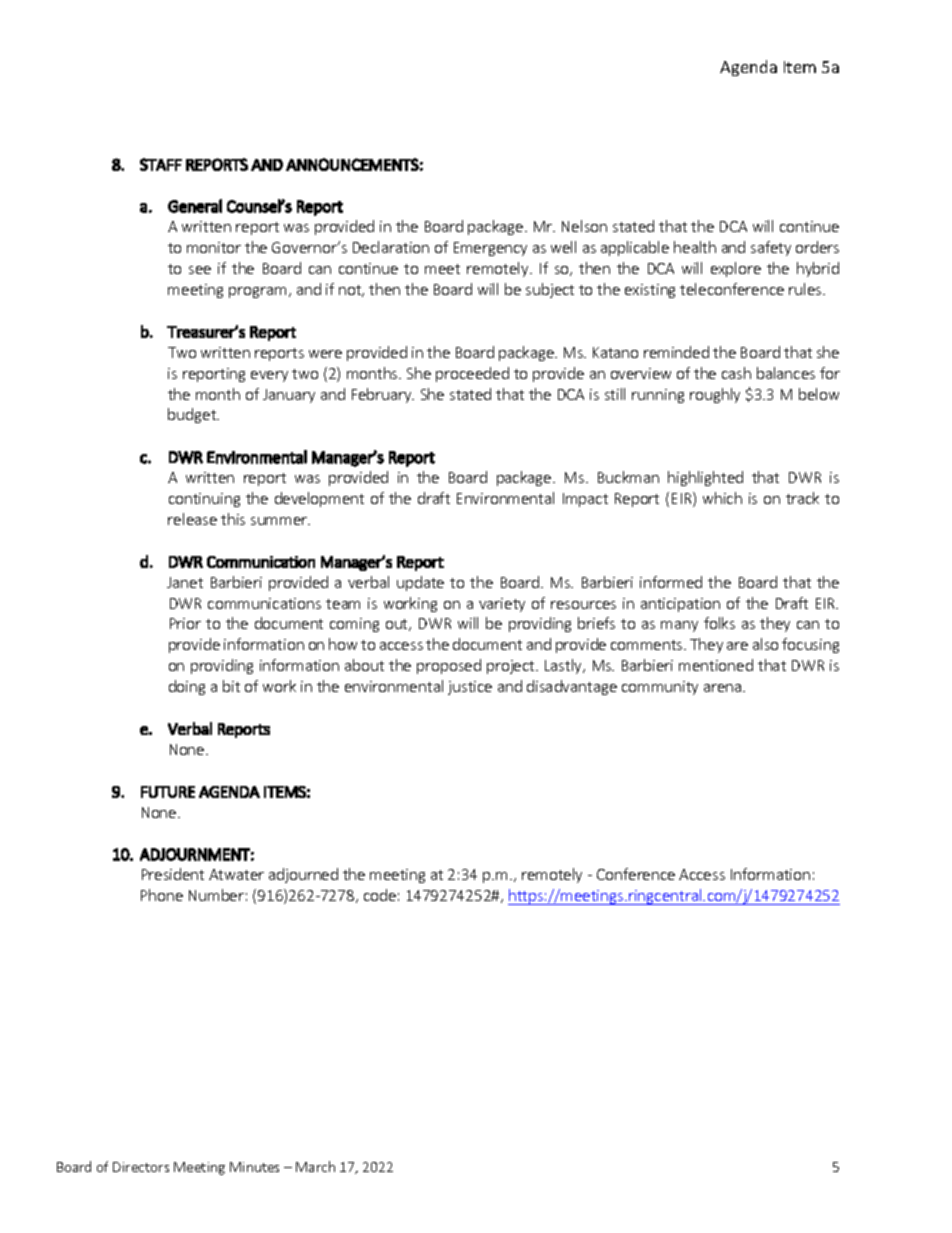 This image has width=952, height=1233. I want to click on mentioned, so click(716, 665).
